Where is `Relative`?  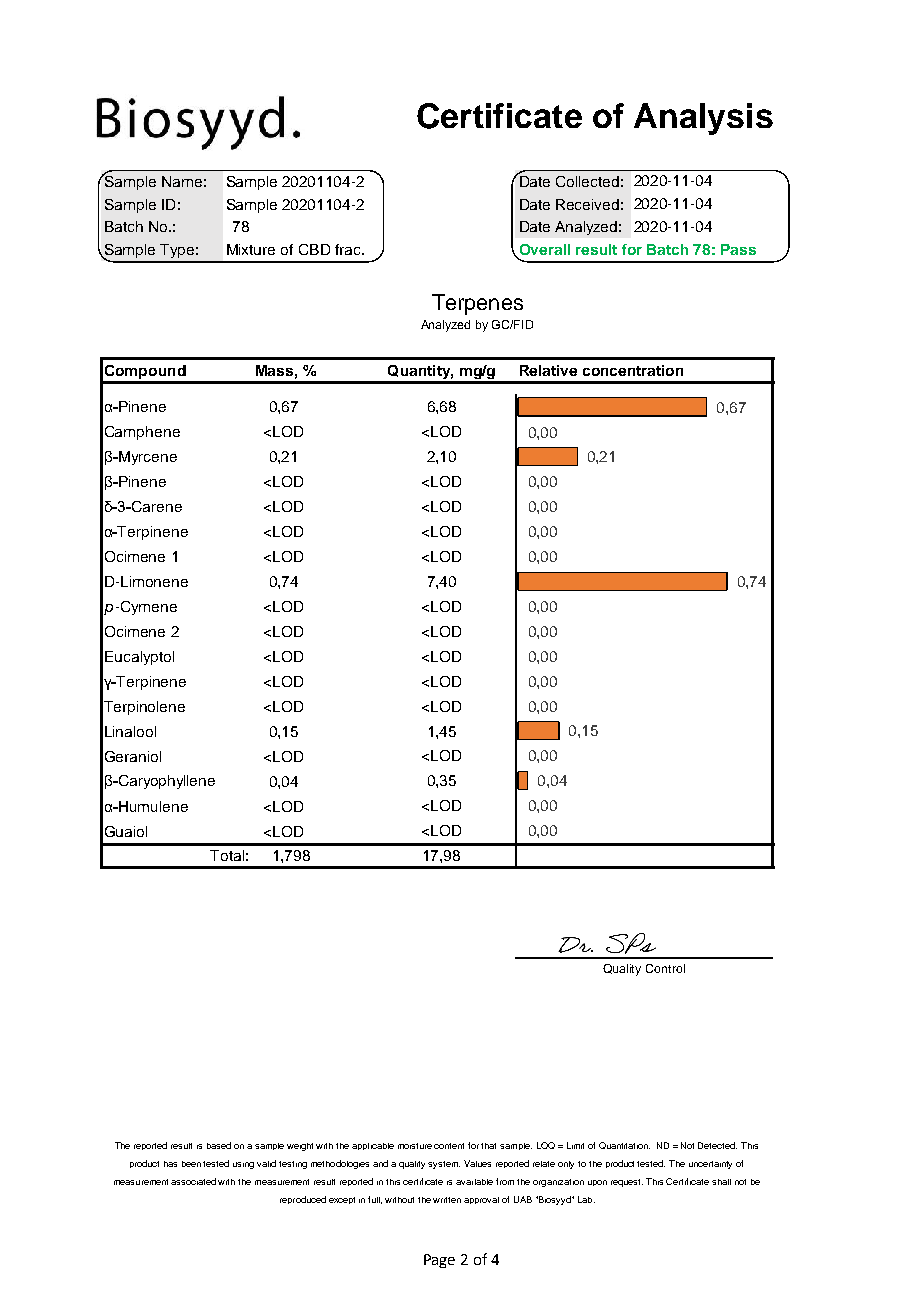 Relative is located at coordinates (548, 370).
